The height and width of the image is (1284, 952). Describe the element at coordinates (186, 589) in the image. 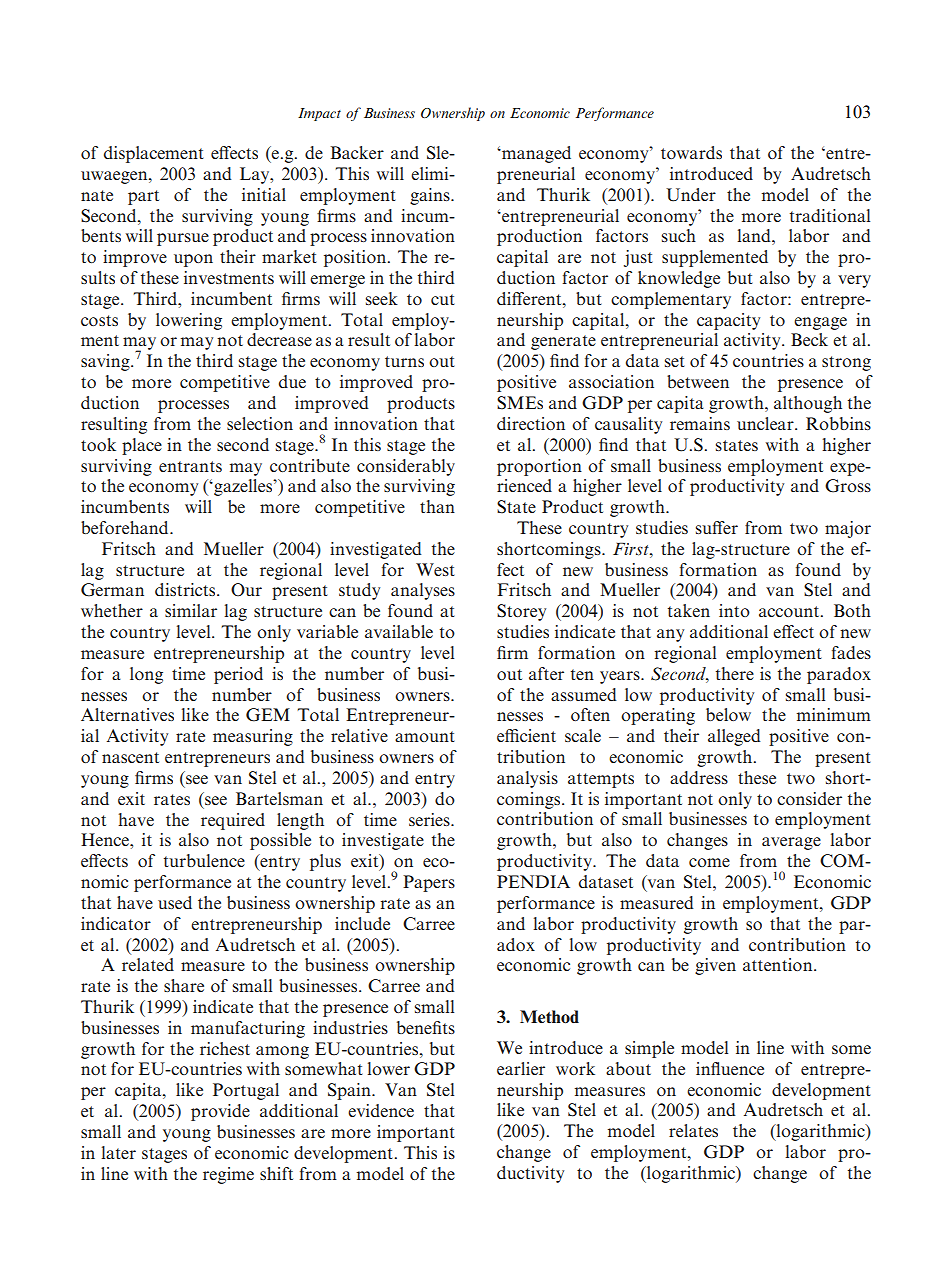

I see `districts` at that location.
